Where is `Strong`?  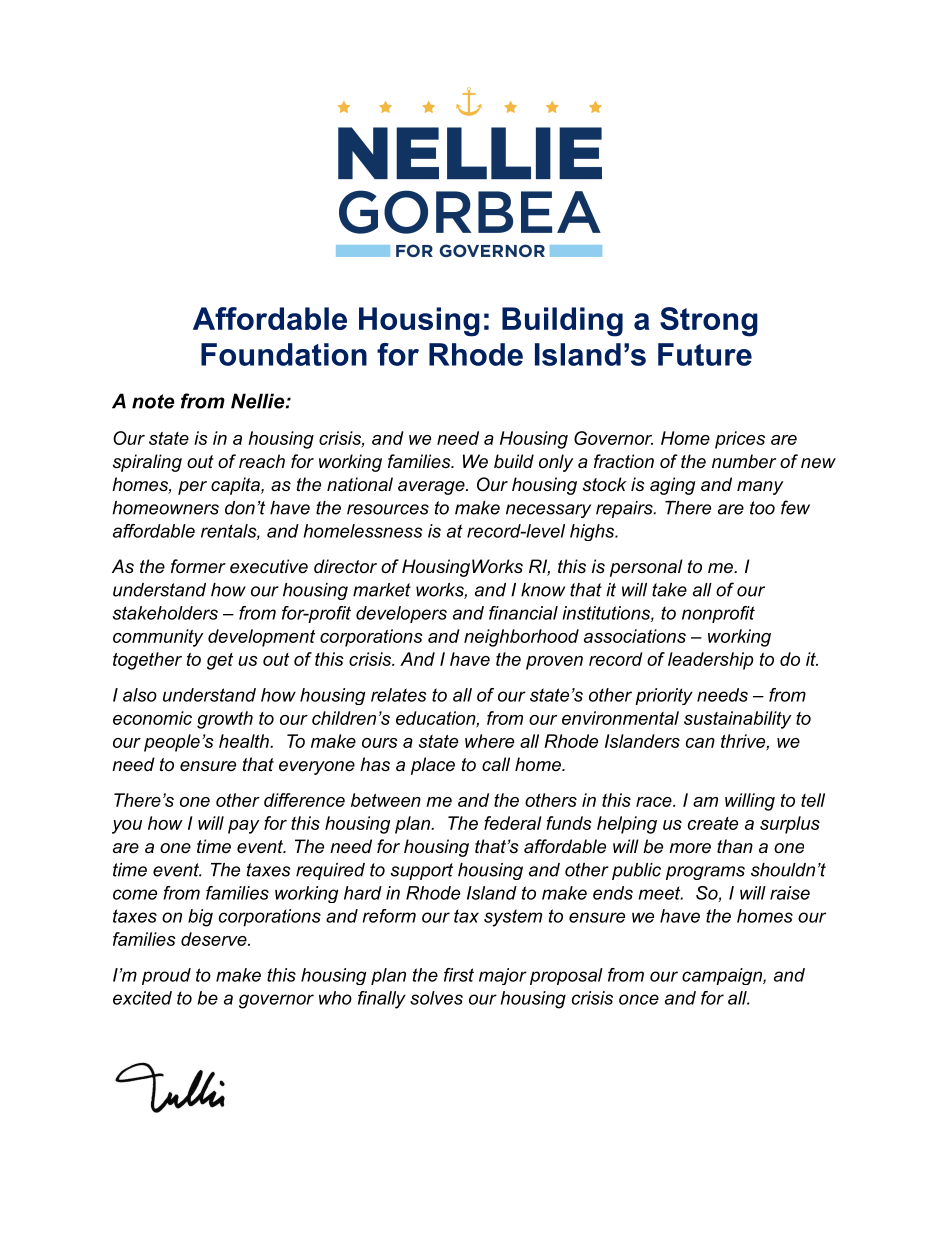
Strong is located at coordinates (709, 322).
